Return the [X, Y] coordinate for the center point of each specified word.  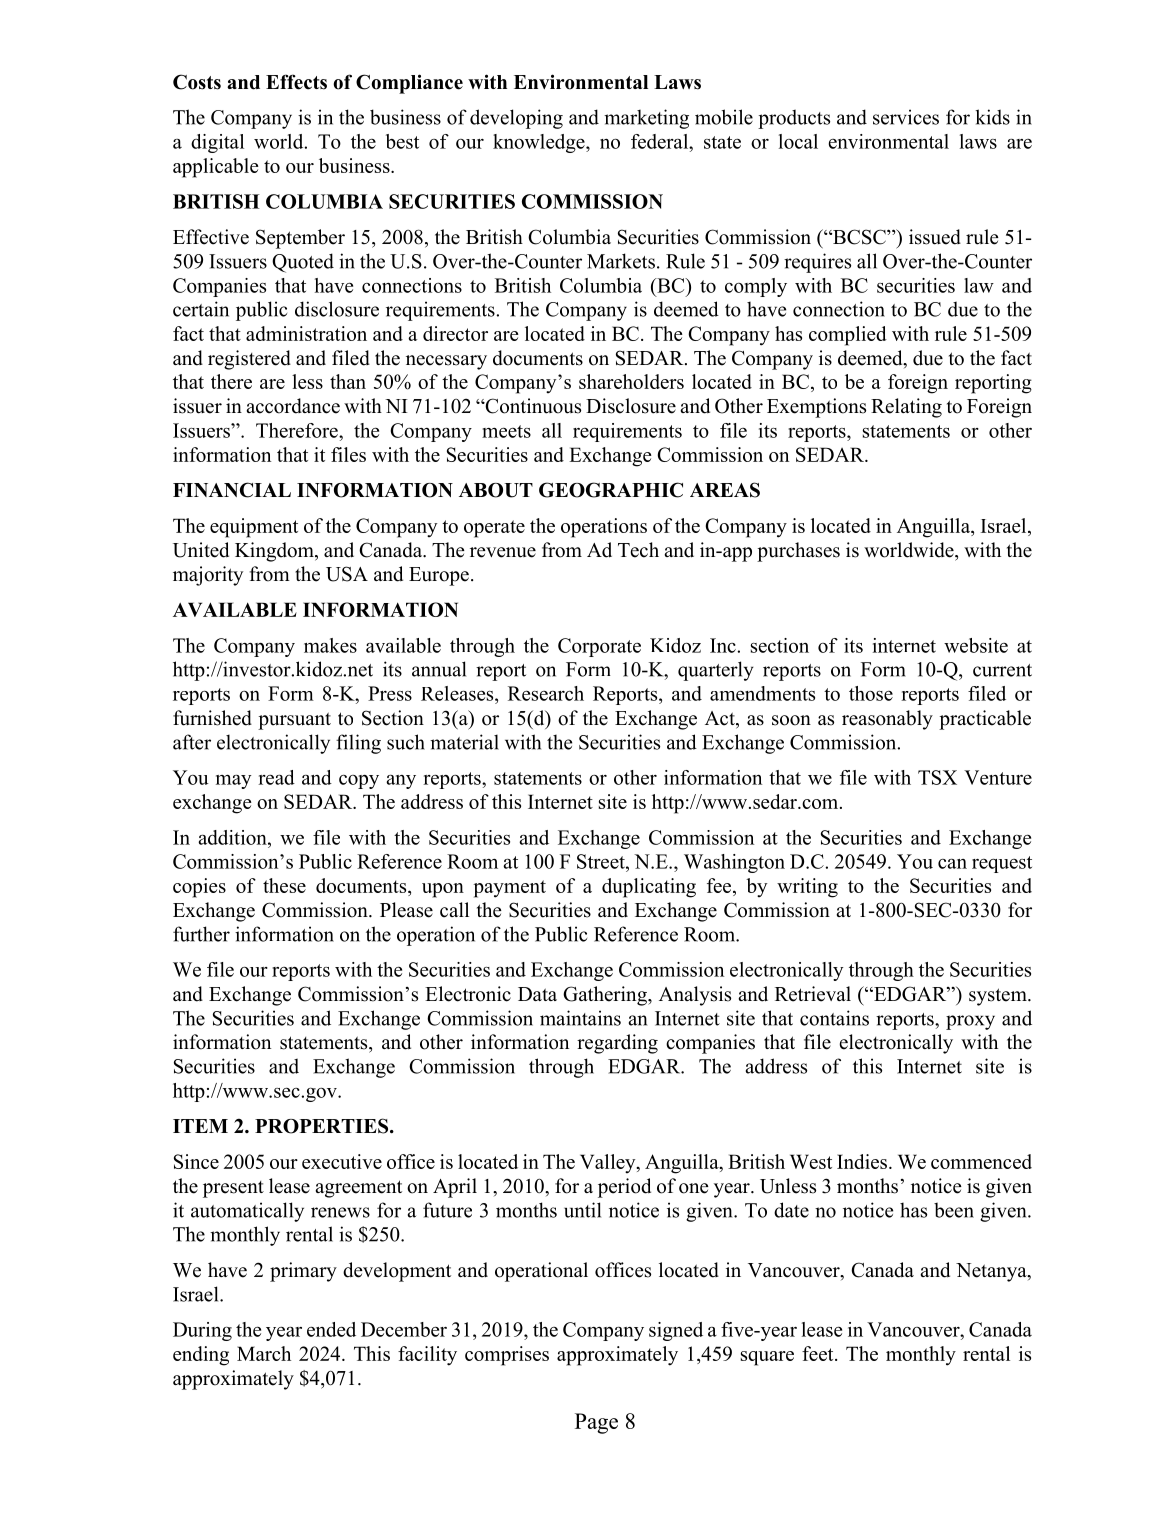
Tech [638, 550]
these [284, 885]
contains [834, 1018]
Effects [296, 82]
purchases [798, 552]
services [906, 117]
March [264, 1353]
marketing [646, 119]
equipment [254, 528]
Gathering [606, 996]
